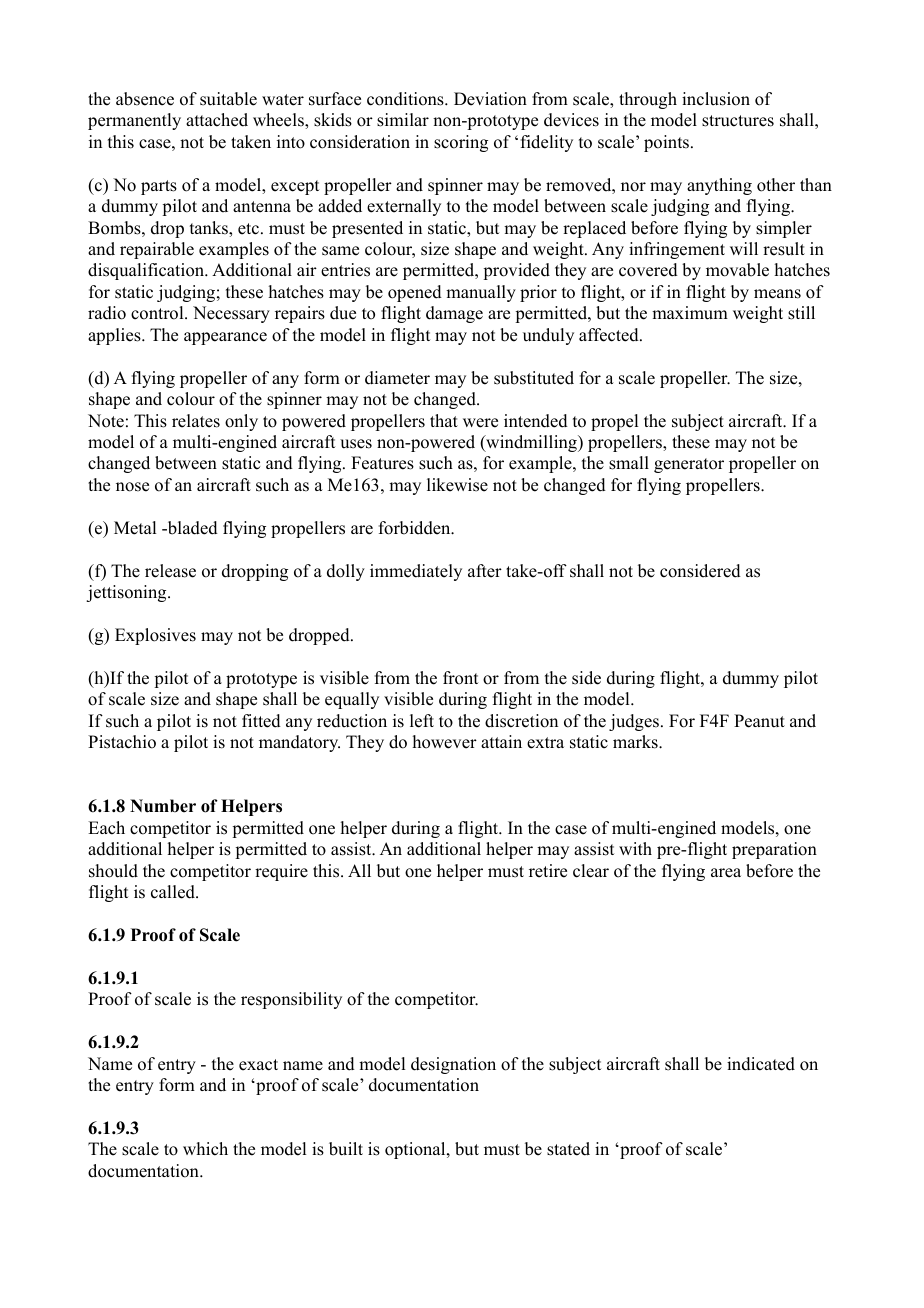 This screenshot has width=924, height=1308. Describe the element at coordinates (738, 121) in the screenshot. I see `structures` at that location.
